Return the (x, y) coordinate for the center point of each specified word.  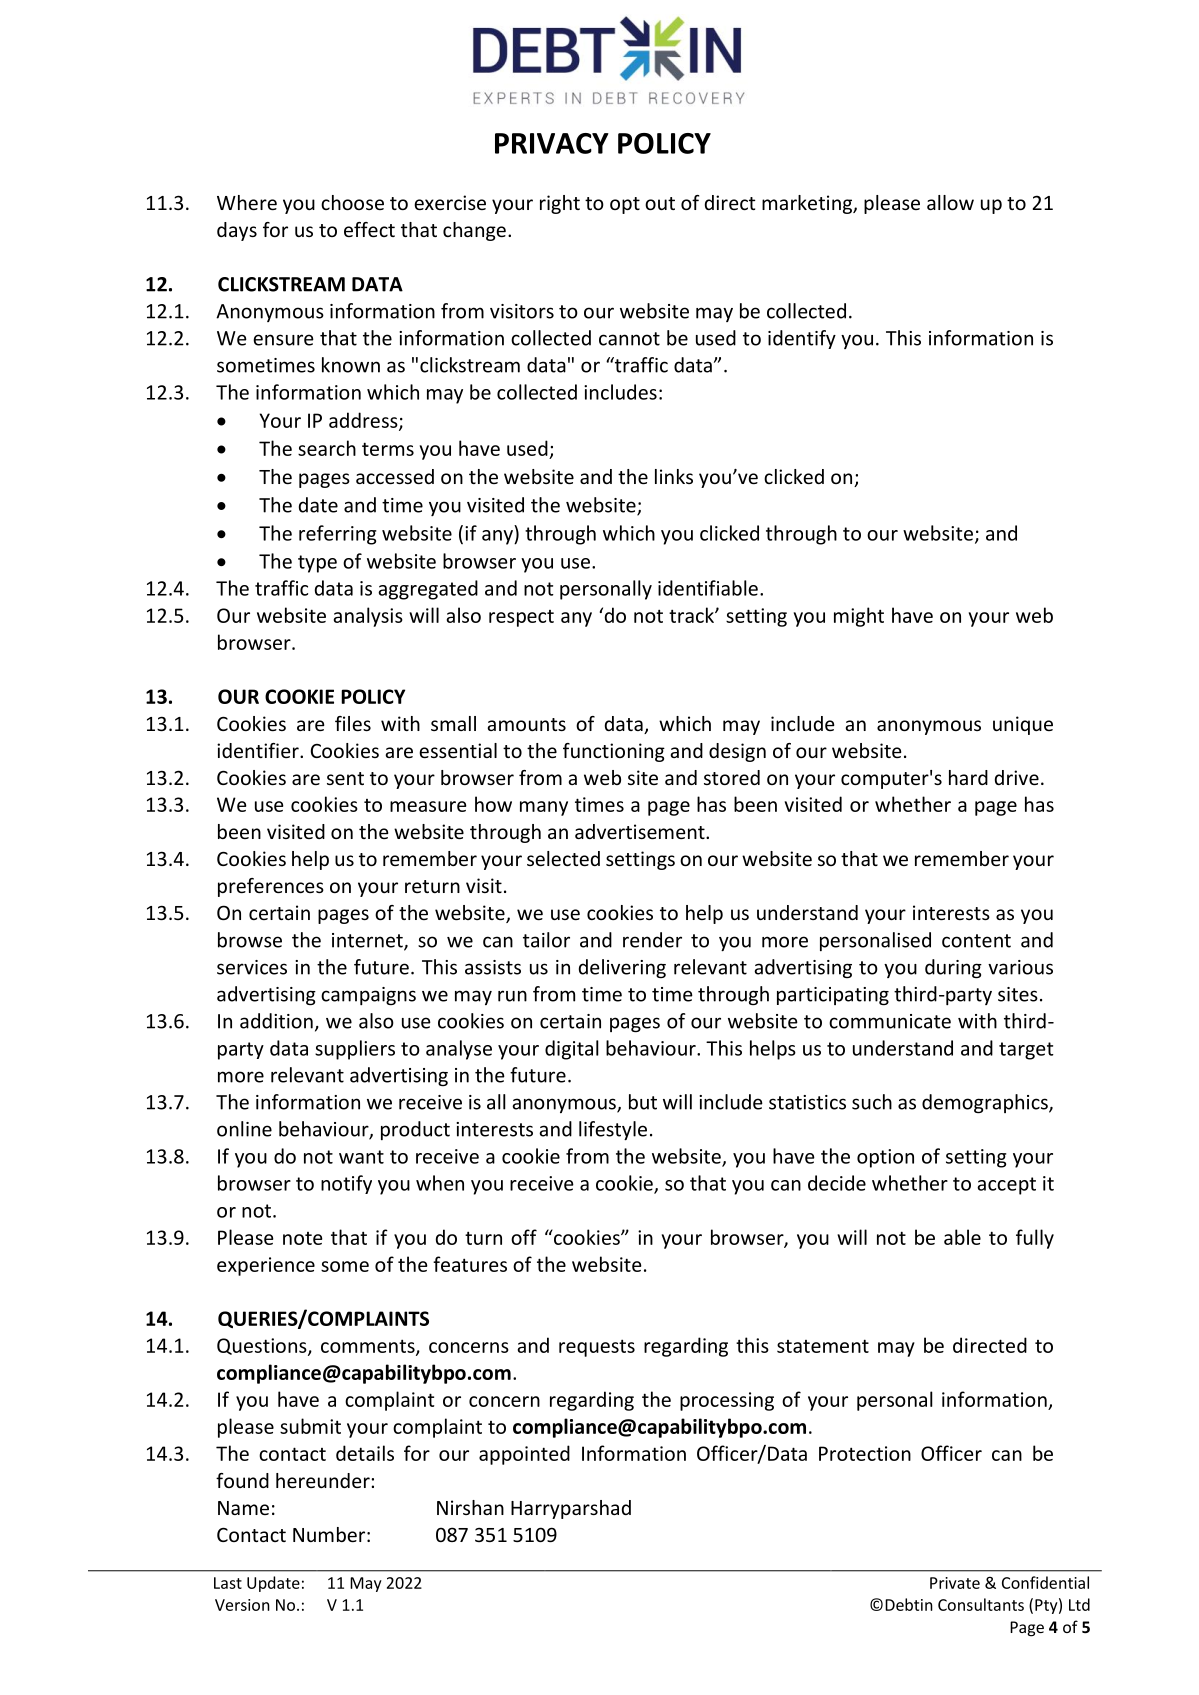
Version (242, 1605)
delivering (622, 968)
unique (1023, 725)
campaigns (368, 996)
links (674, 476)
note (303, 1238)
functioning (614, 752)
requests (597, 1348)
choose (352, 202)
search (327, 448)
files (353, 723)
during (953, 968)
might (859, 617)
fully (1035, 1239)
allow (950, 202)
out (660, 203)
